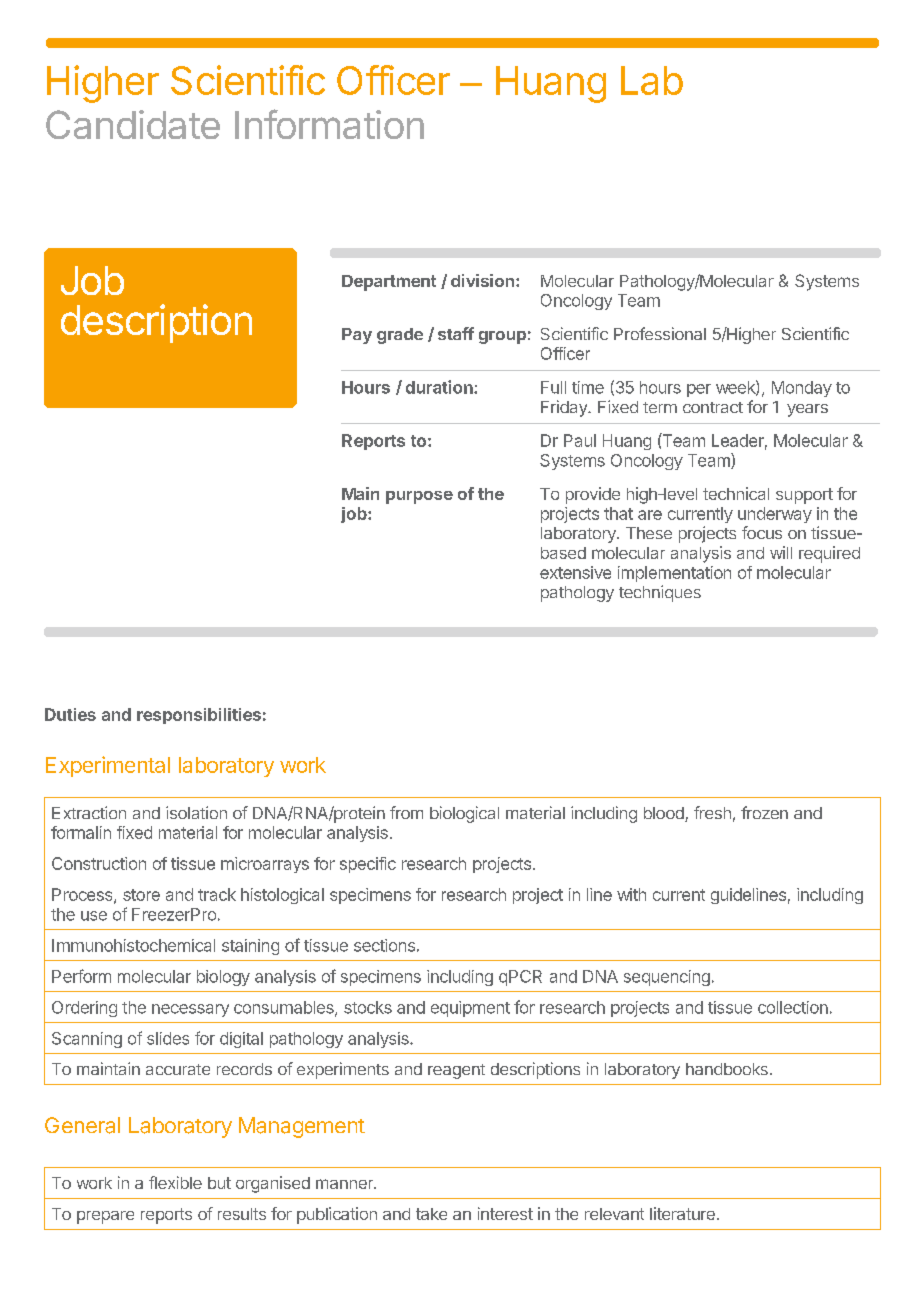  Describe the element at coordinates (357, 336) in the document. I see `Pay` at that location.
